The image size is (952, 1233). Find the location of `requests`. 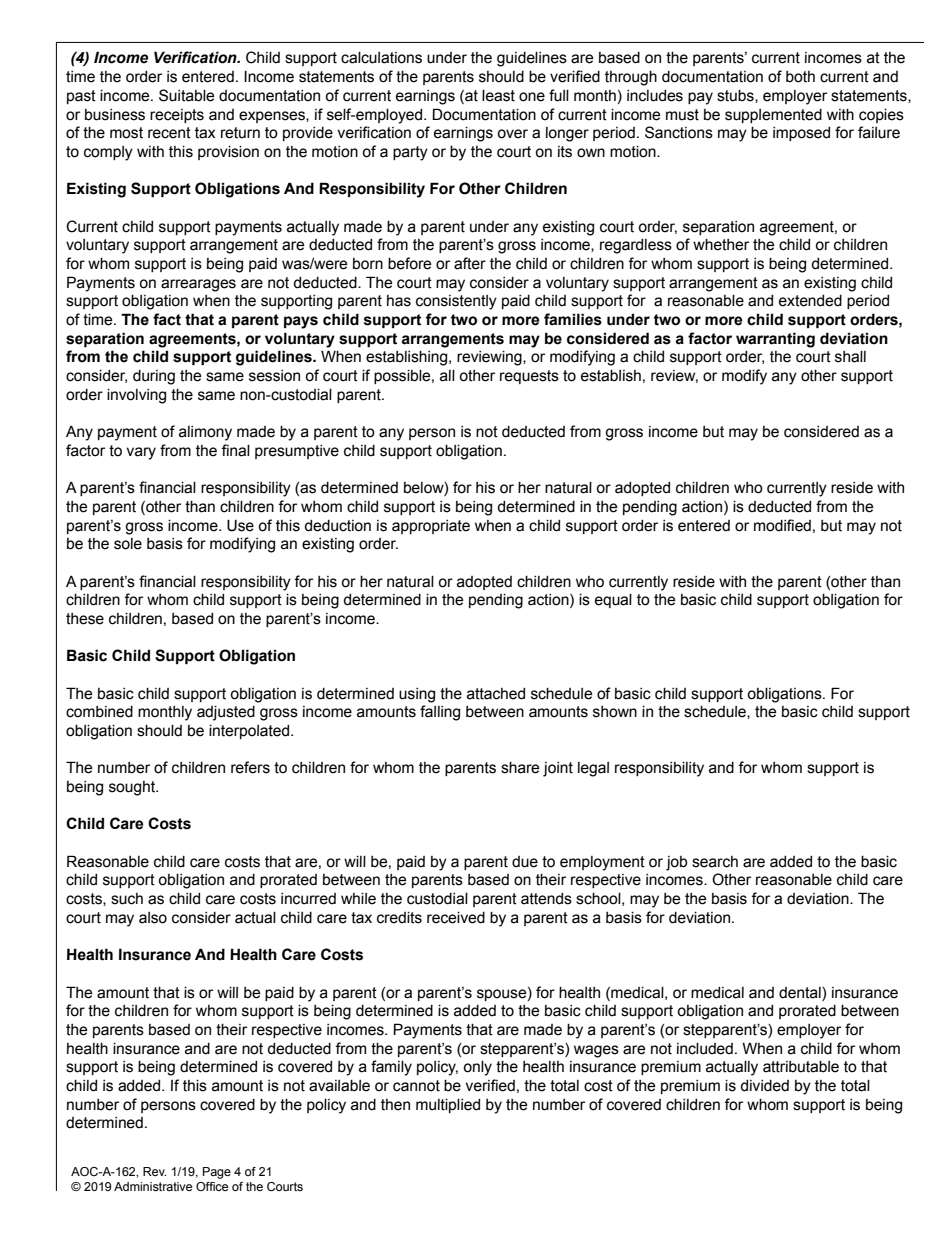

requests is located at coordinates (529, 377).
